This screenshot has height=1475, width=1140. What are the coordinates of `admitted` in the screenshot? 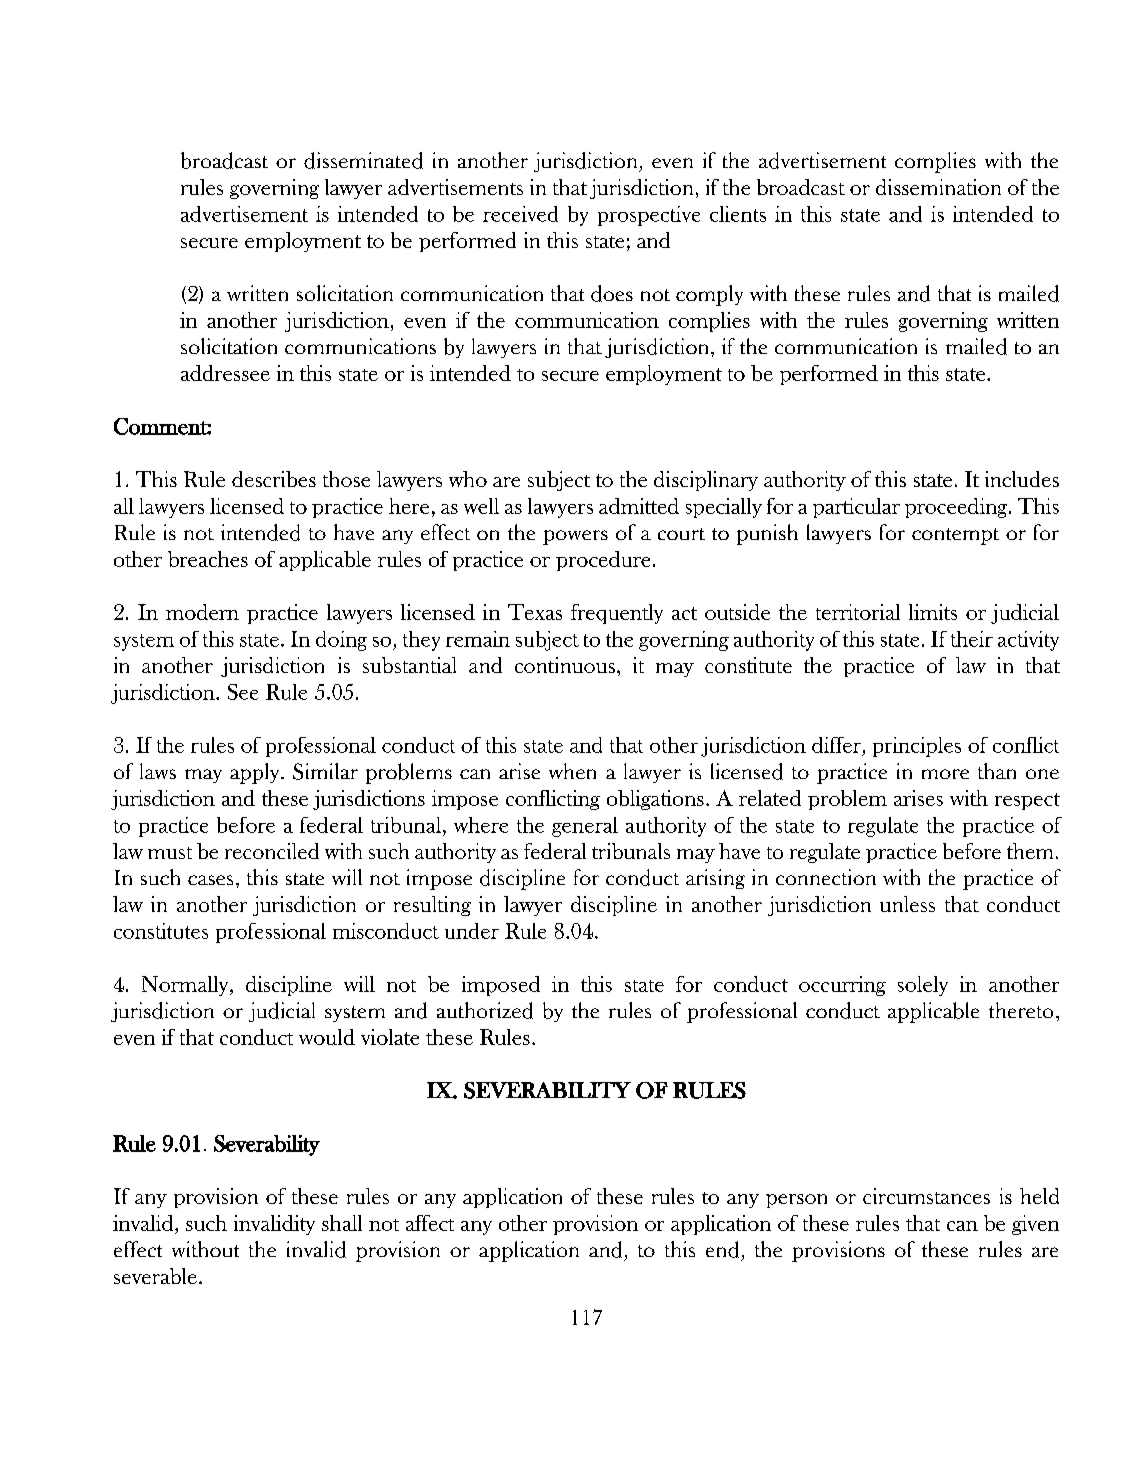 It's located at (639, 506).
